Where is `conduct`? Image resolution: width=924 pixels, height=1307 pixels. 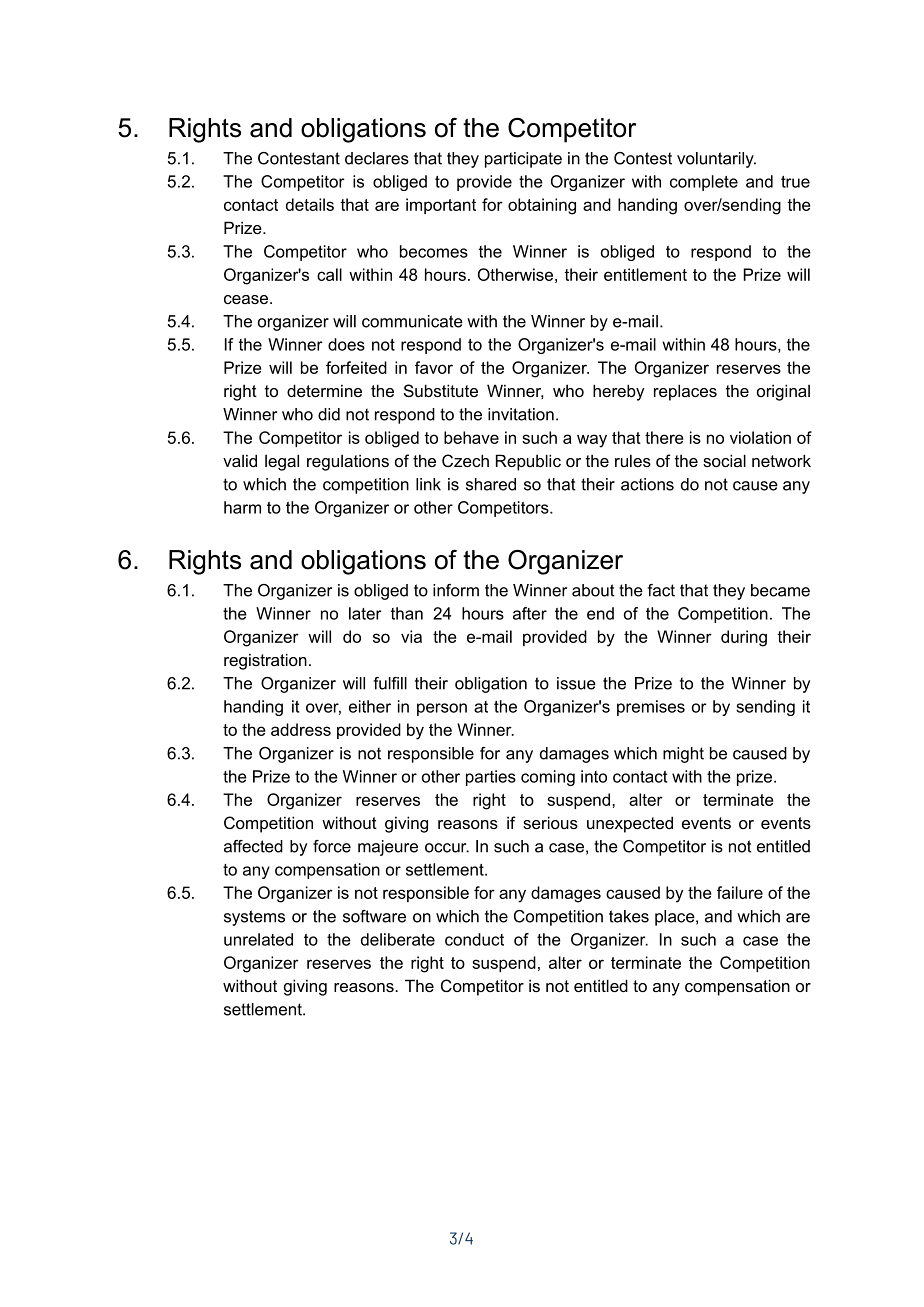 conduct is located at coordinates (474, 939).
